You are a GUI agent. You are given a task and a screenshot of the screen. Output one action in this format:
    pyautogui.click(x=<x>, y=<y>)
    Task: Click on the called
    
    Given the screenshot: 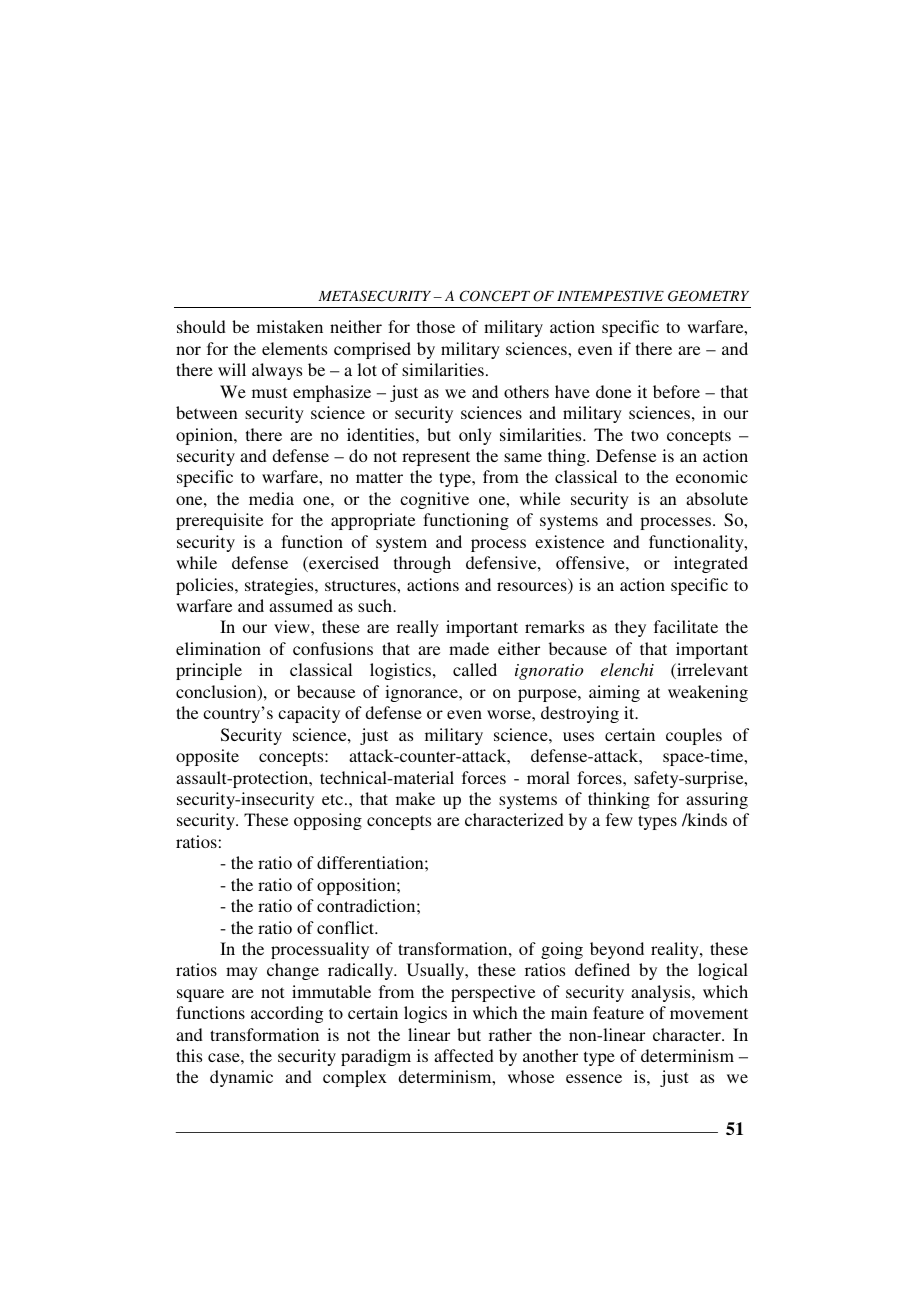 What is the action you would take?
    pyautogui.click(x=475, y=669)
